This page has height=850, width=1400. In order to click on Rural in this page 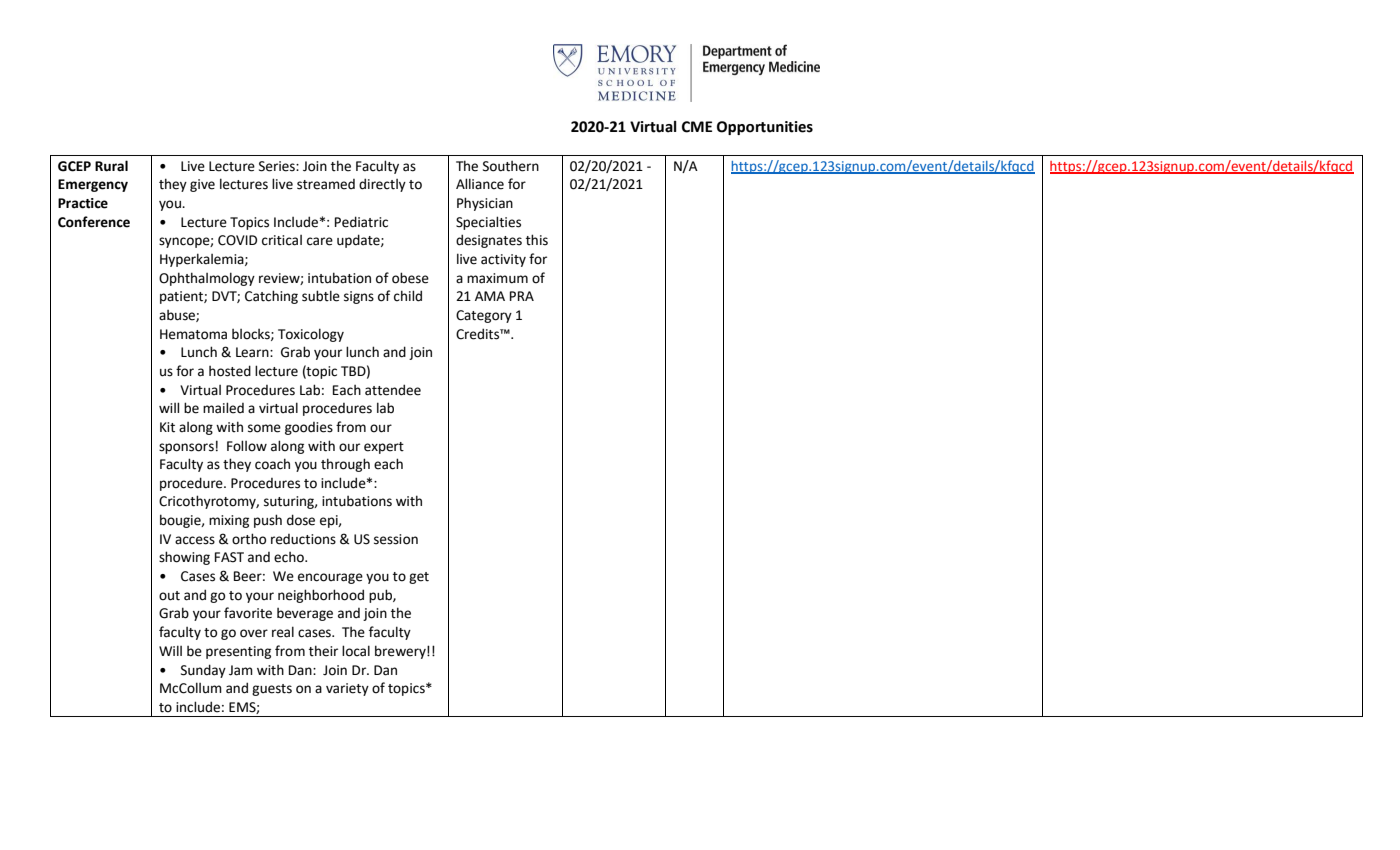, I will do `click(111, 166)`.
